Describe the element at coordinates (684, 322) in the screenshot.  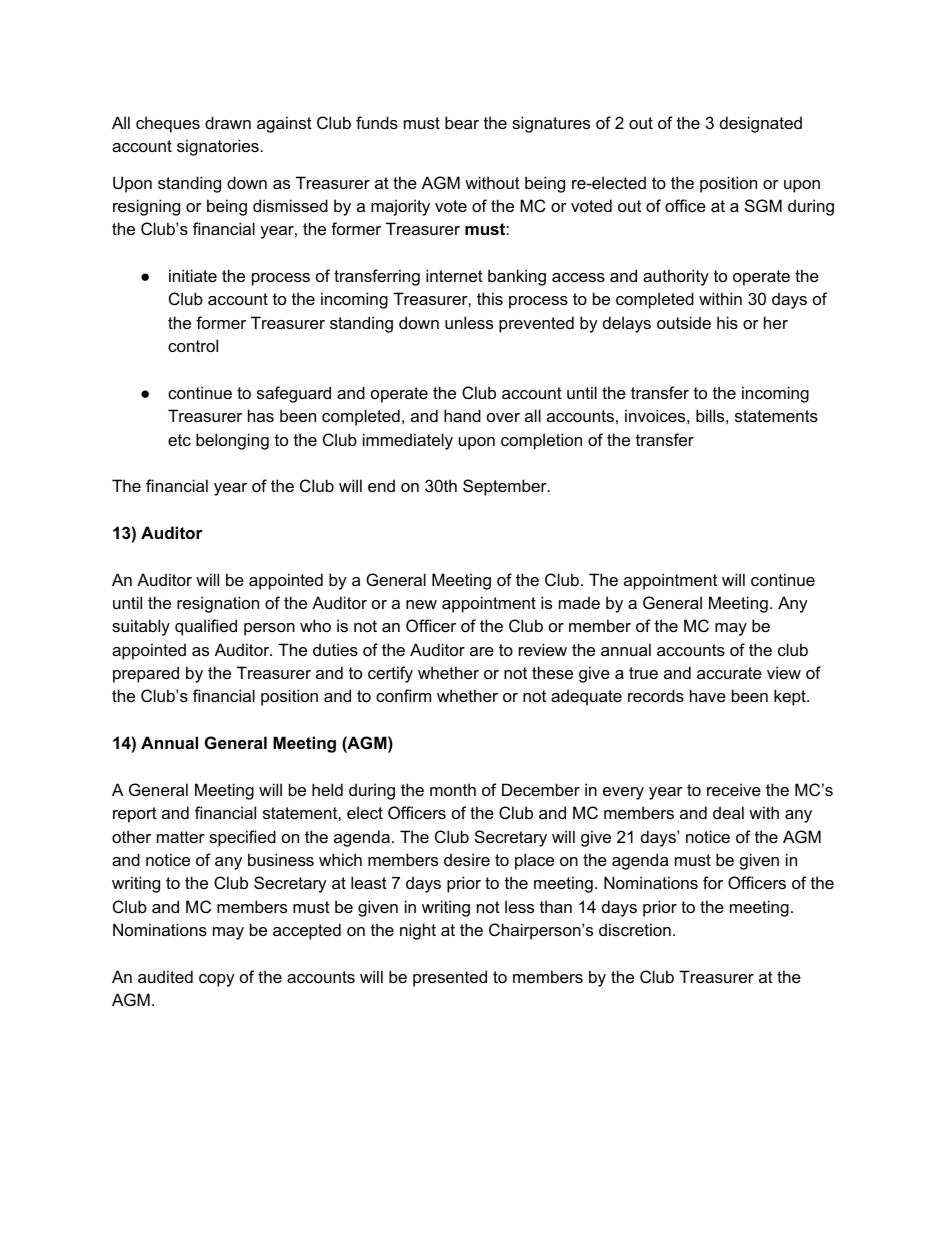
I see `outside` at that location.
